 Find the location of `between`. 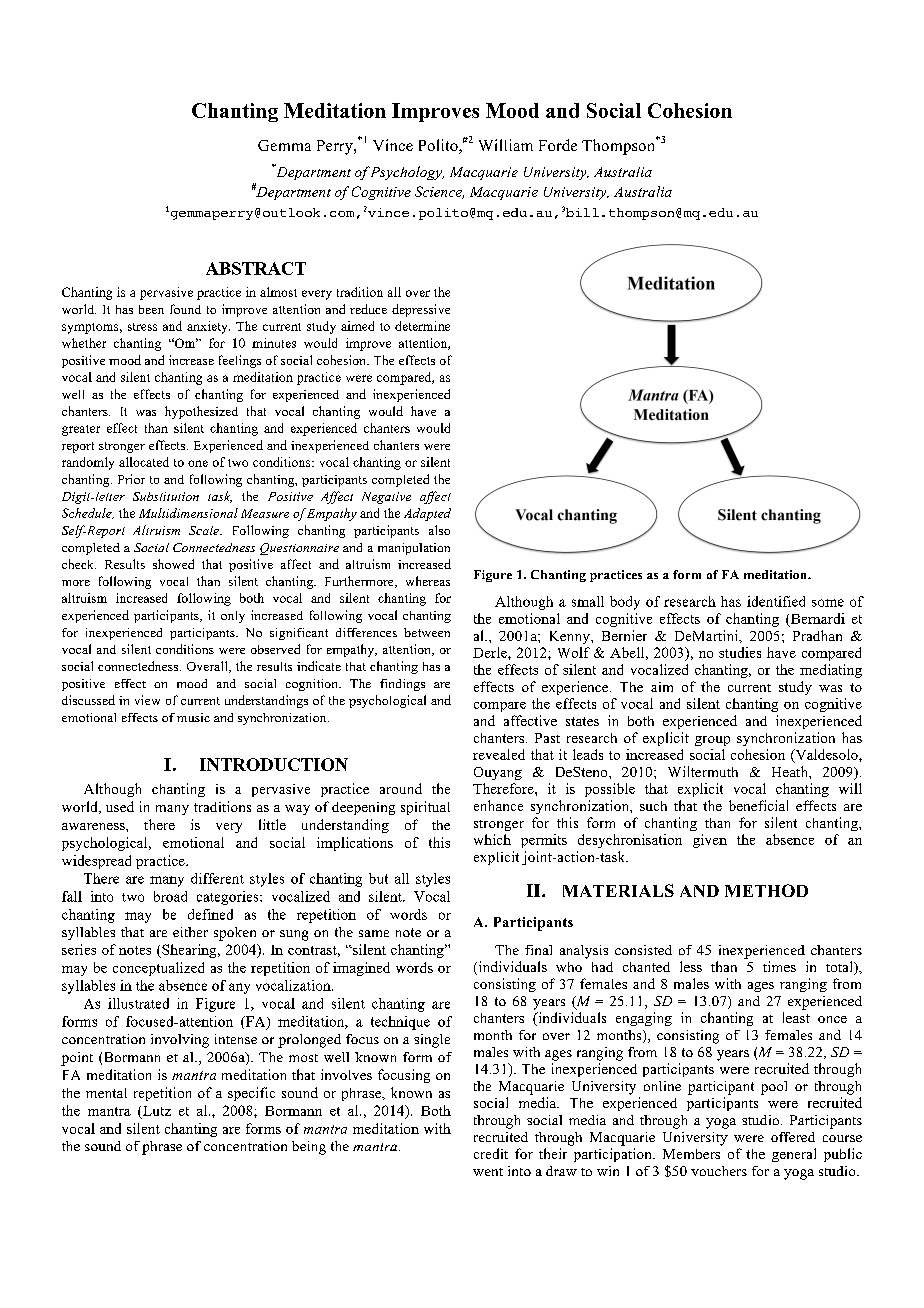

between is located at coordinates (427, 632).
